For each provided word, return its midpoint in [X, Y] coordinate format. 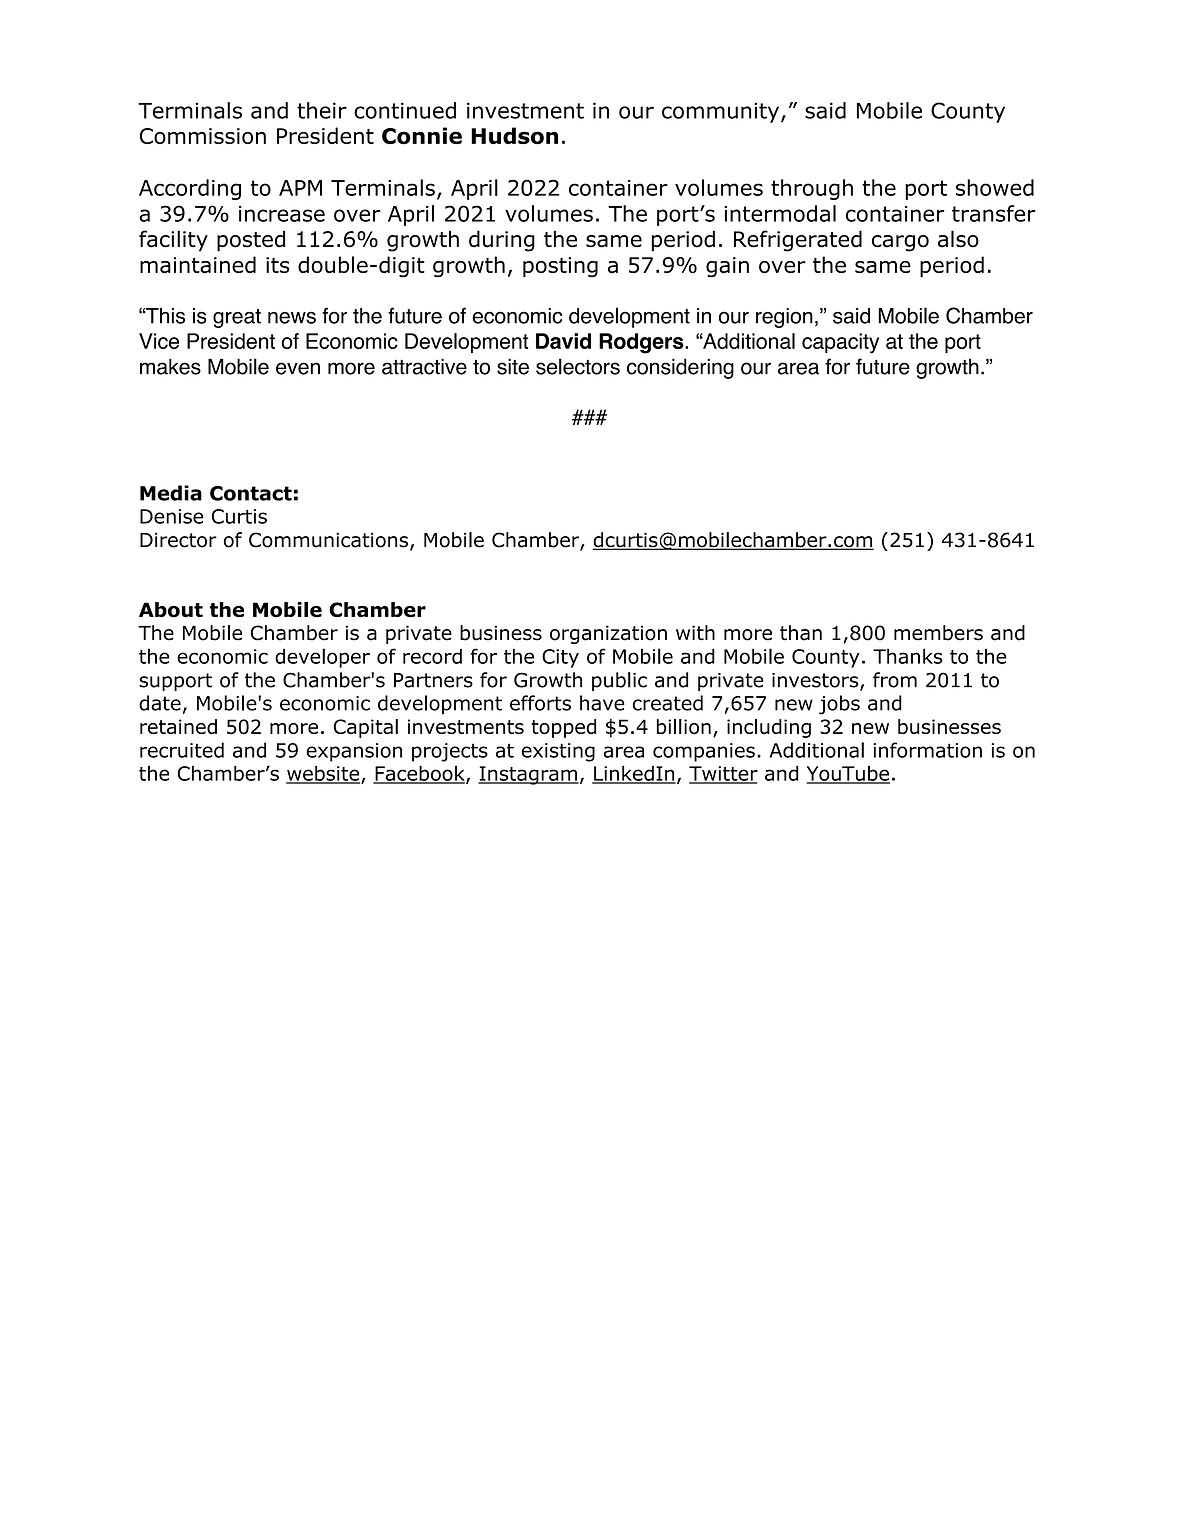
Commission [203, 136]
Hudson [514, 136]
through [812, 189]
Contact [251, 493]
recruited [182, 750]
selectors [578, 366]
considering [680, 368]
